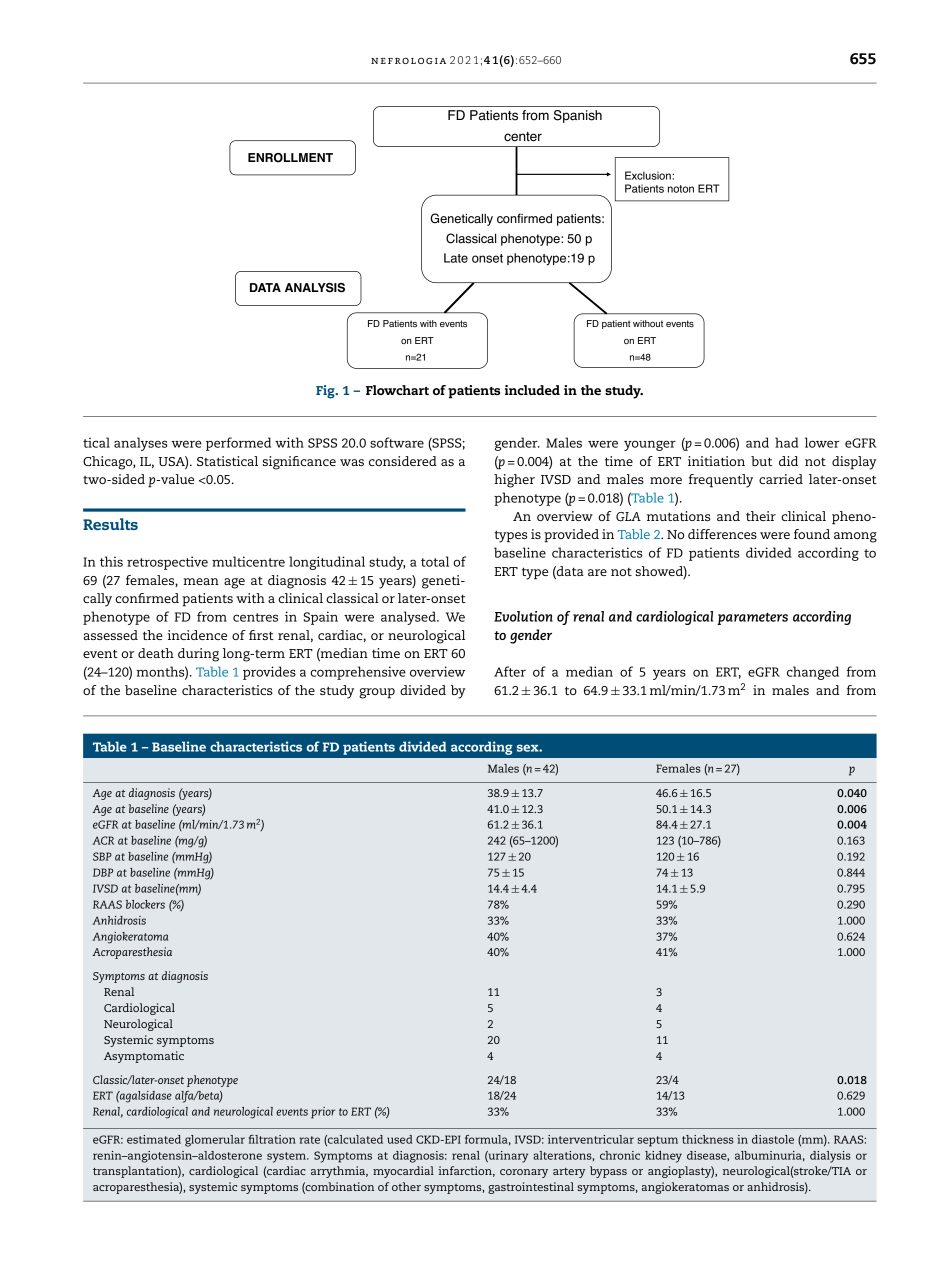  What do you see at coordinates (238, 444) in the screenshot?
I see `performed` at bounding box center [238, 444].
